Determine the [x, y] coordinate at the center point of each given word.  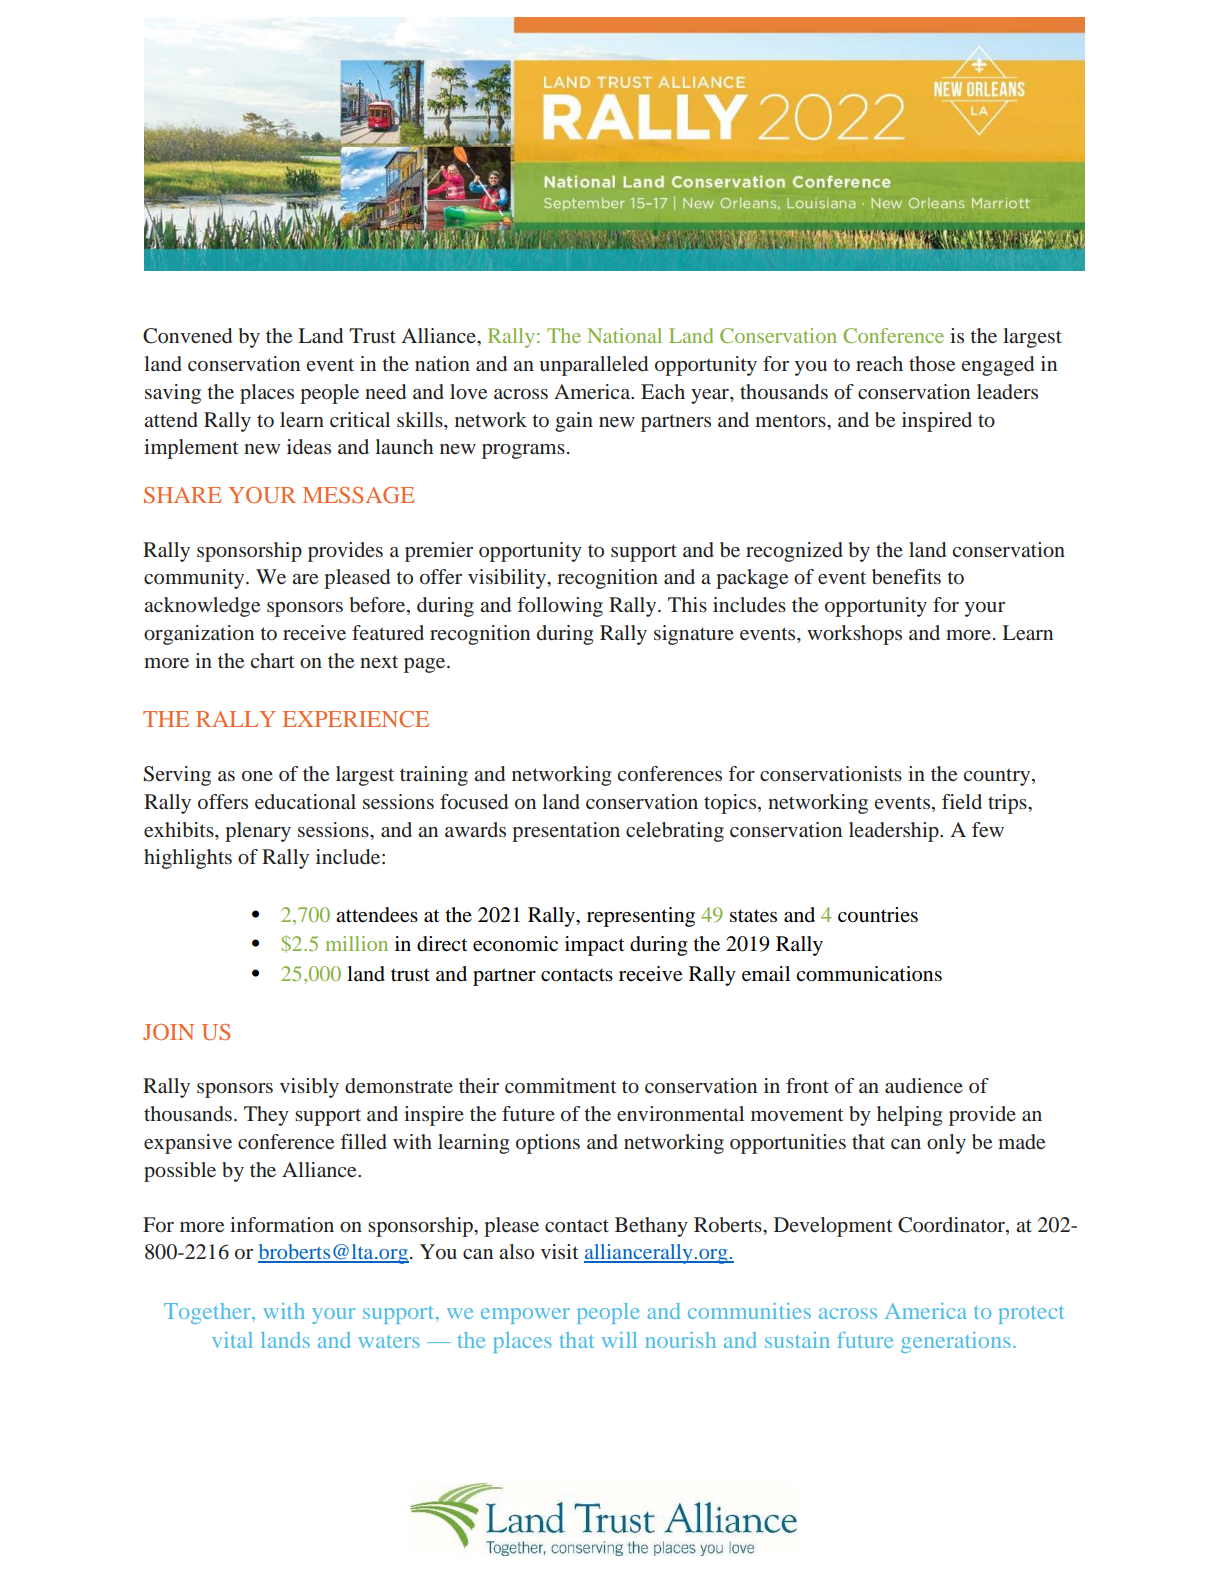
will [619, 1340]
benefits [906, 577]
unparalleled [593, 366]
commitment [560, 1085]
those [932, 363]
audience [924, 1085]
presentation [566, 832]
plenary [258, 832]
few [988, 829]
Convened [187, 336]
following [560, 607]
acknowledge [202, 607]
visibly [309, 1088]
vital [232, 1340]
